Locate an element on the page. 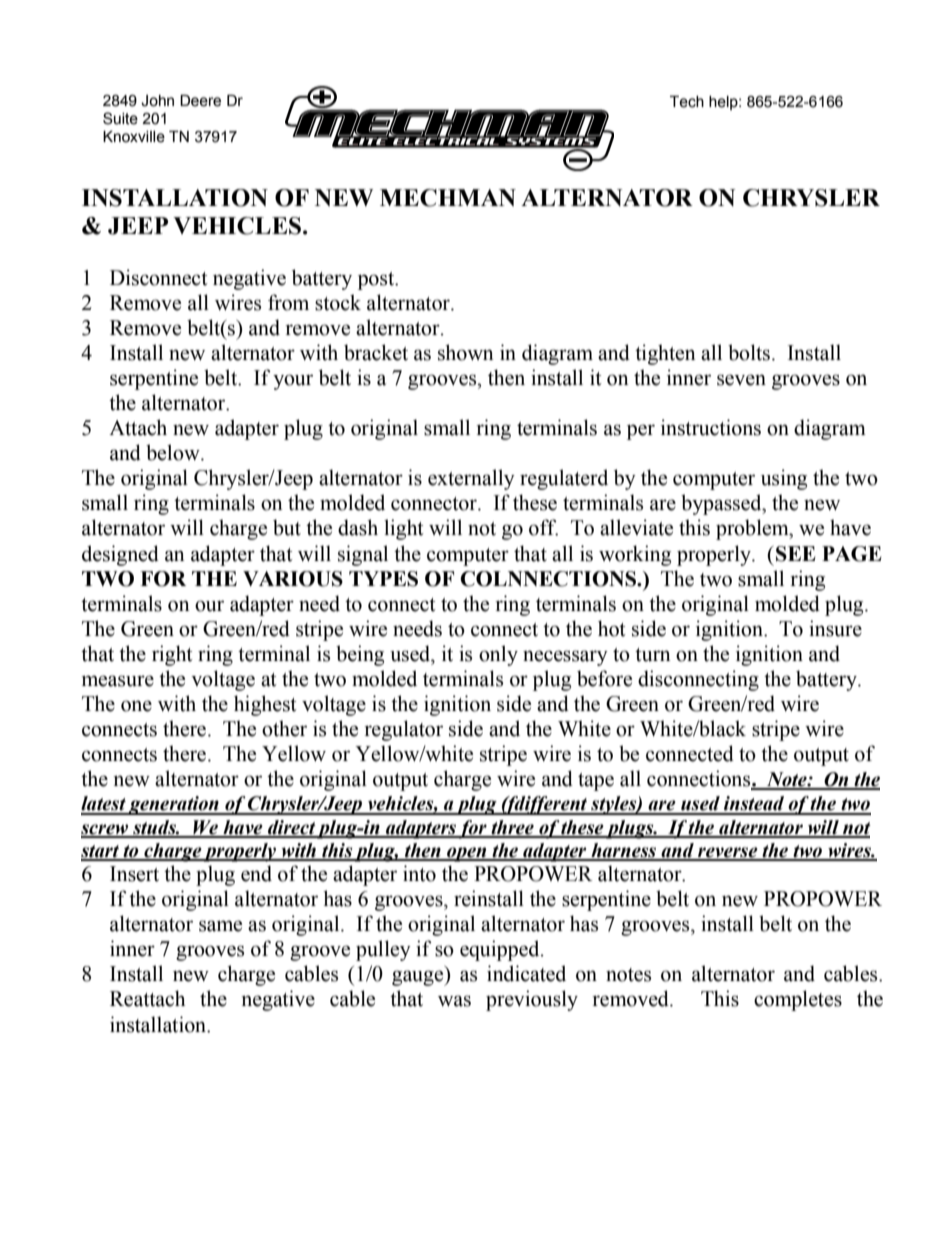  below is located at coordinates (174, 452).
